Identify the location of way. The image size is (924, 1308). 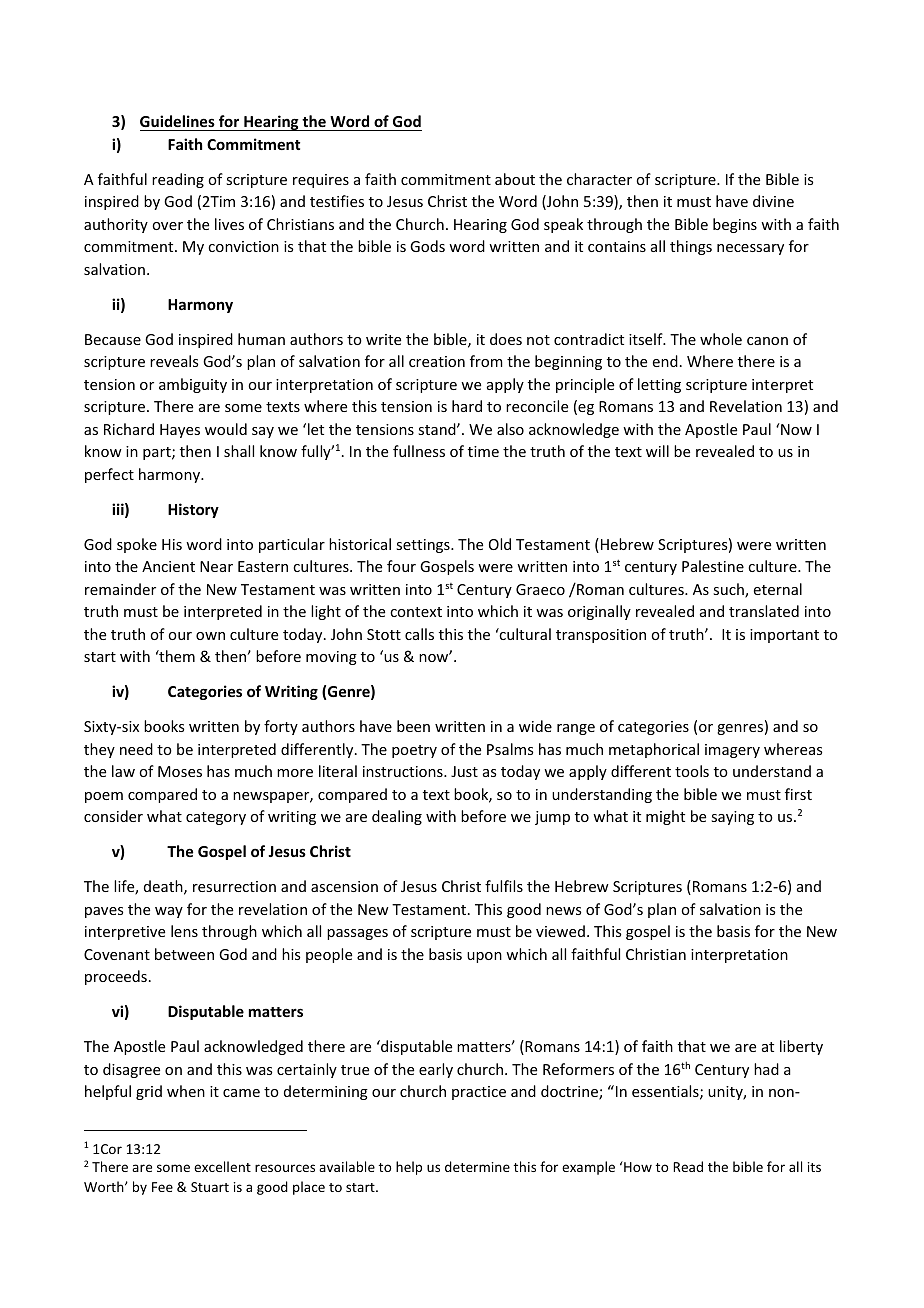
(169, 912).
